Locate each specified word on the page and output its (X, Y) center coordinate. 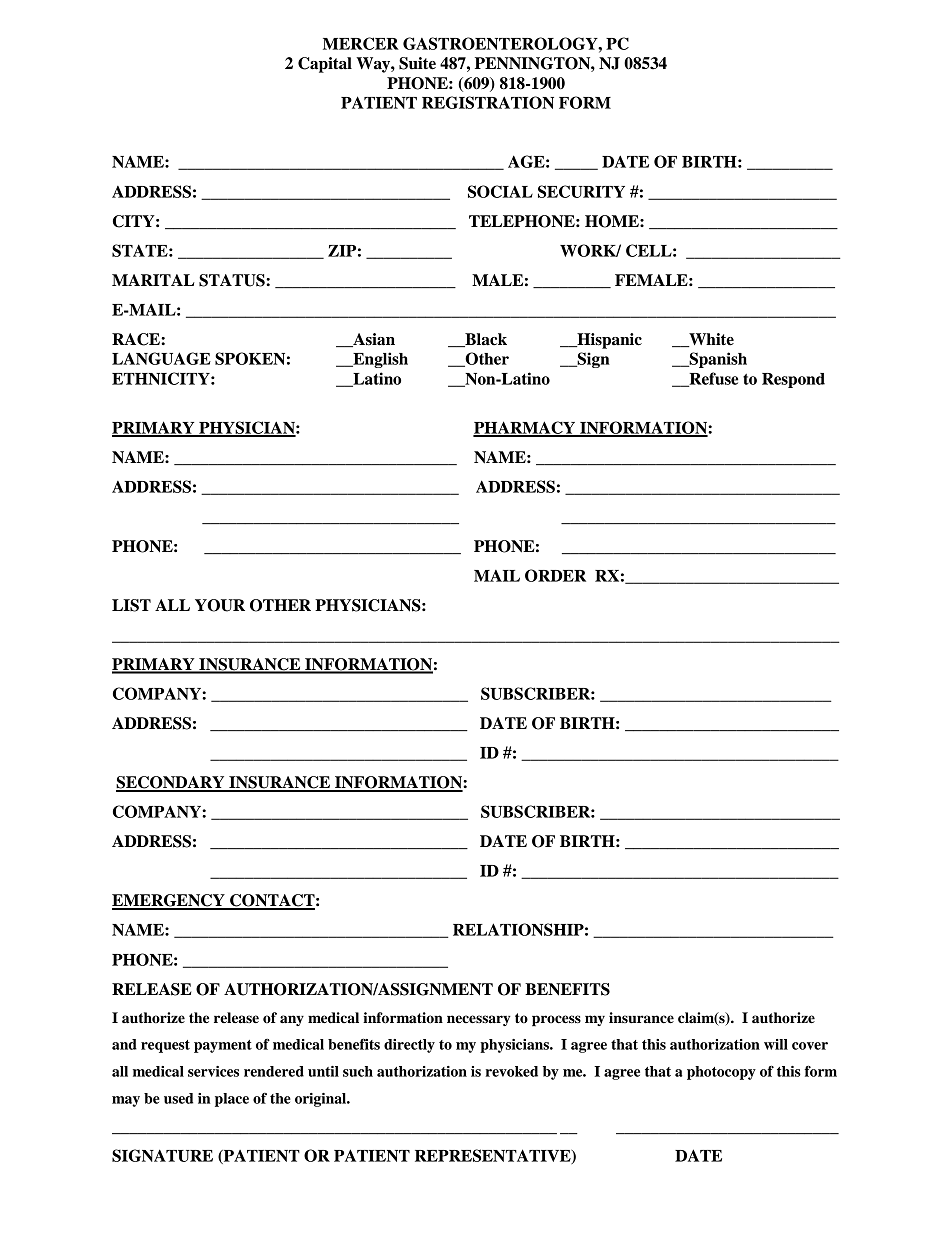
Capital (325, 65)
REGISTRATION (488, 102)
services (213, 1071)
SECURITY (581, 191)
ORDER (555, 575)
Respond (793, 380)
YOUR (220, 605)
